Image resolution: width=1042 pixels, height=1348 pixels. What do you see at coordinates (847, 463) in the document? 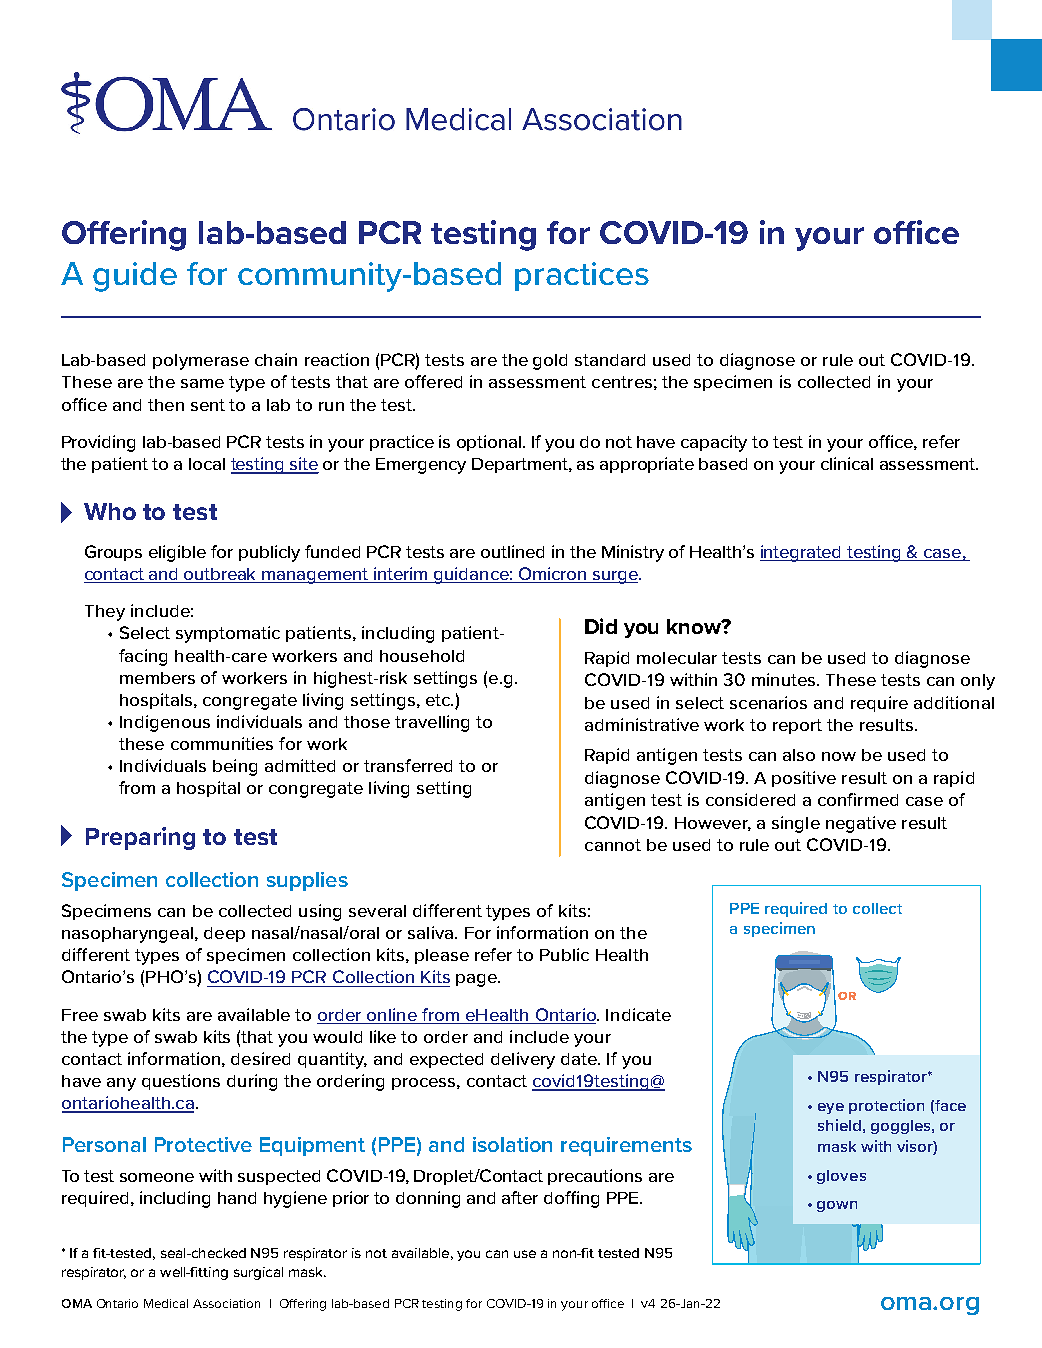
I see `clinical` at bounding box center [847, 463].
